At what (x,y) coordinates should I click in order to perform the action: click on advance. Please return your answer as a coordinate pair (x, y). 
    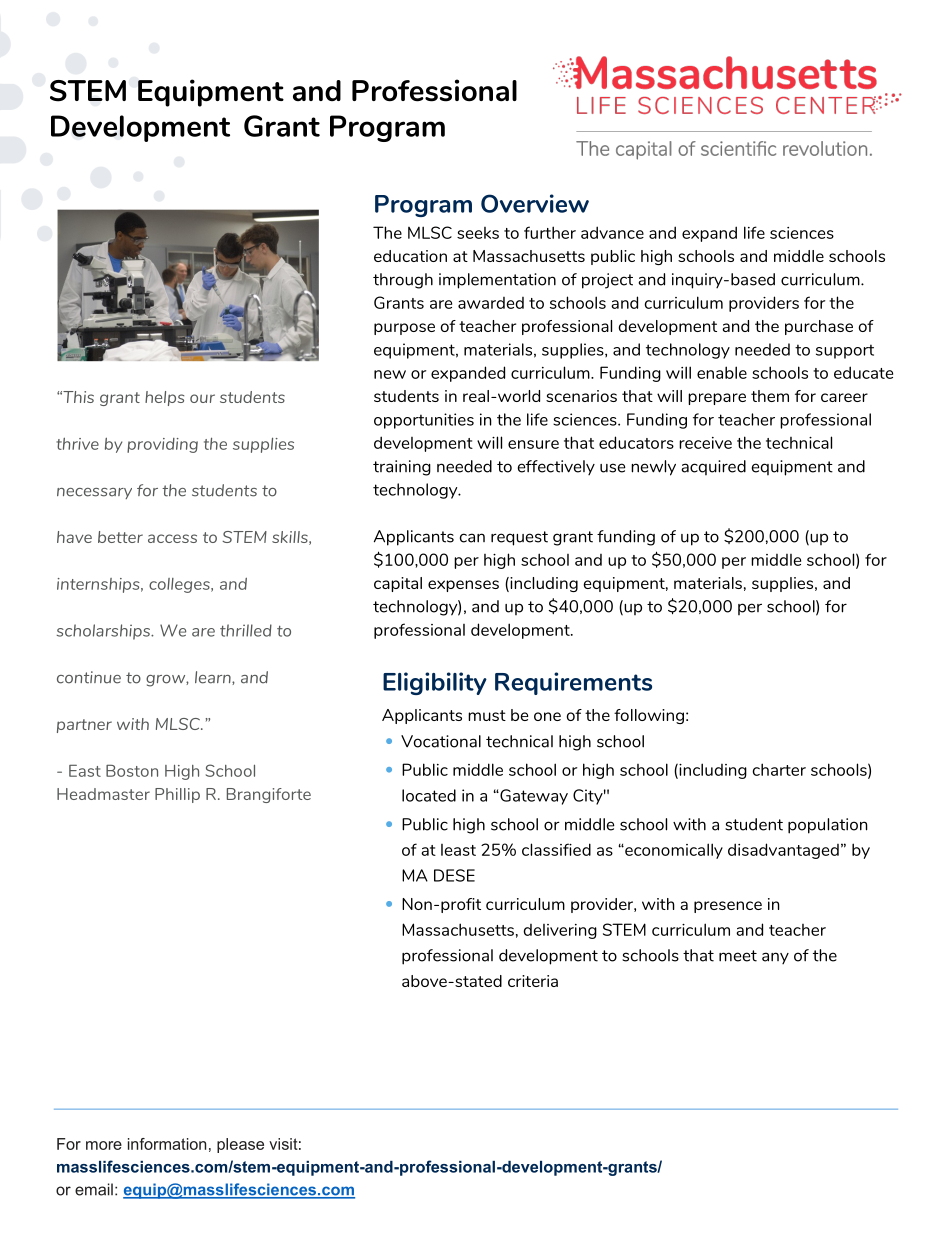
    Looking at the image, I should click on (612, 232).
